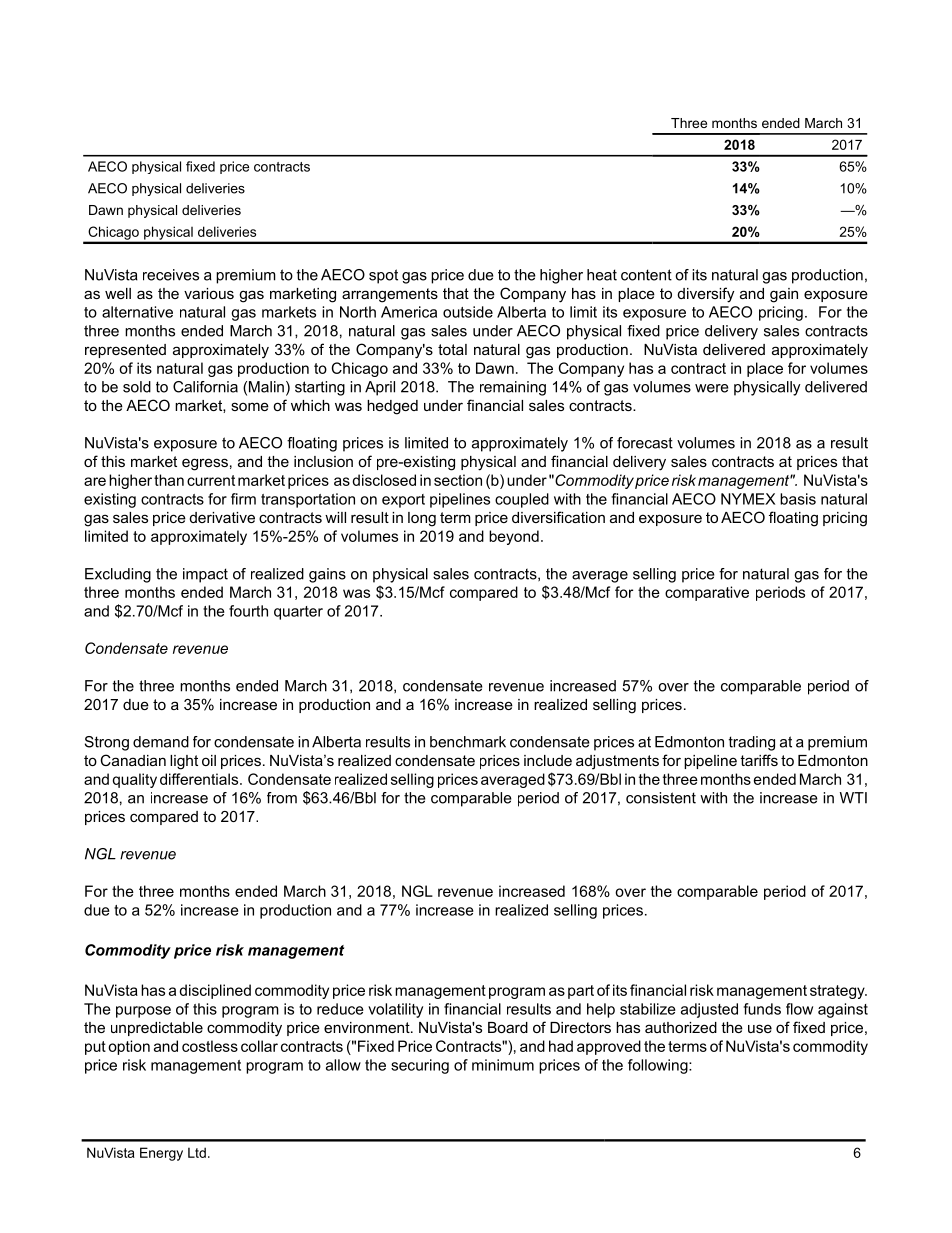  I want to click on Ltd, so click(197, 1152).
